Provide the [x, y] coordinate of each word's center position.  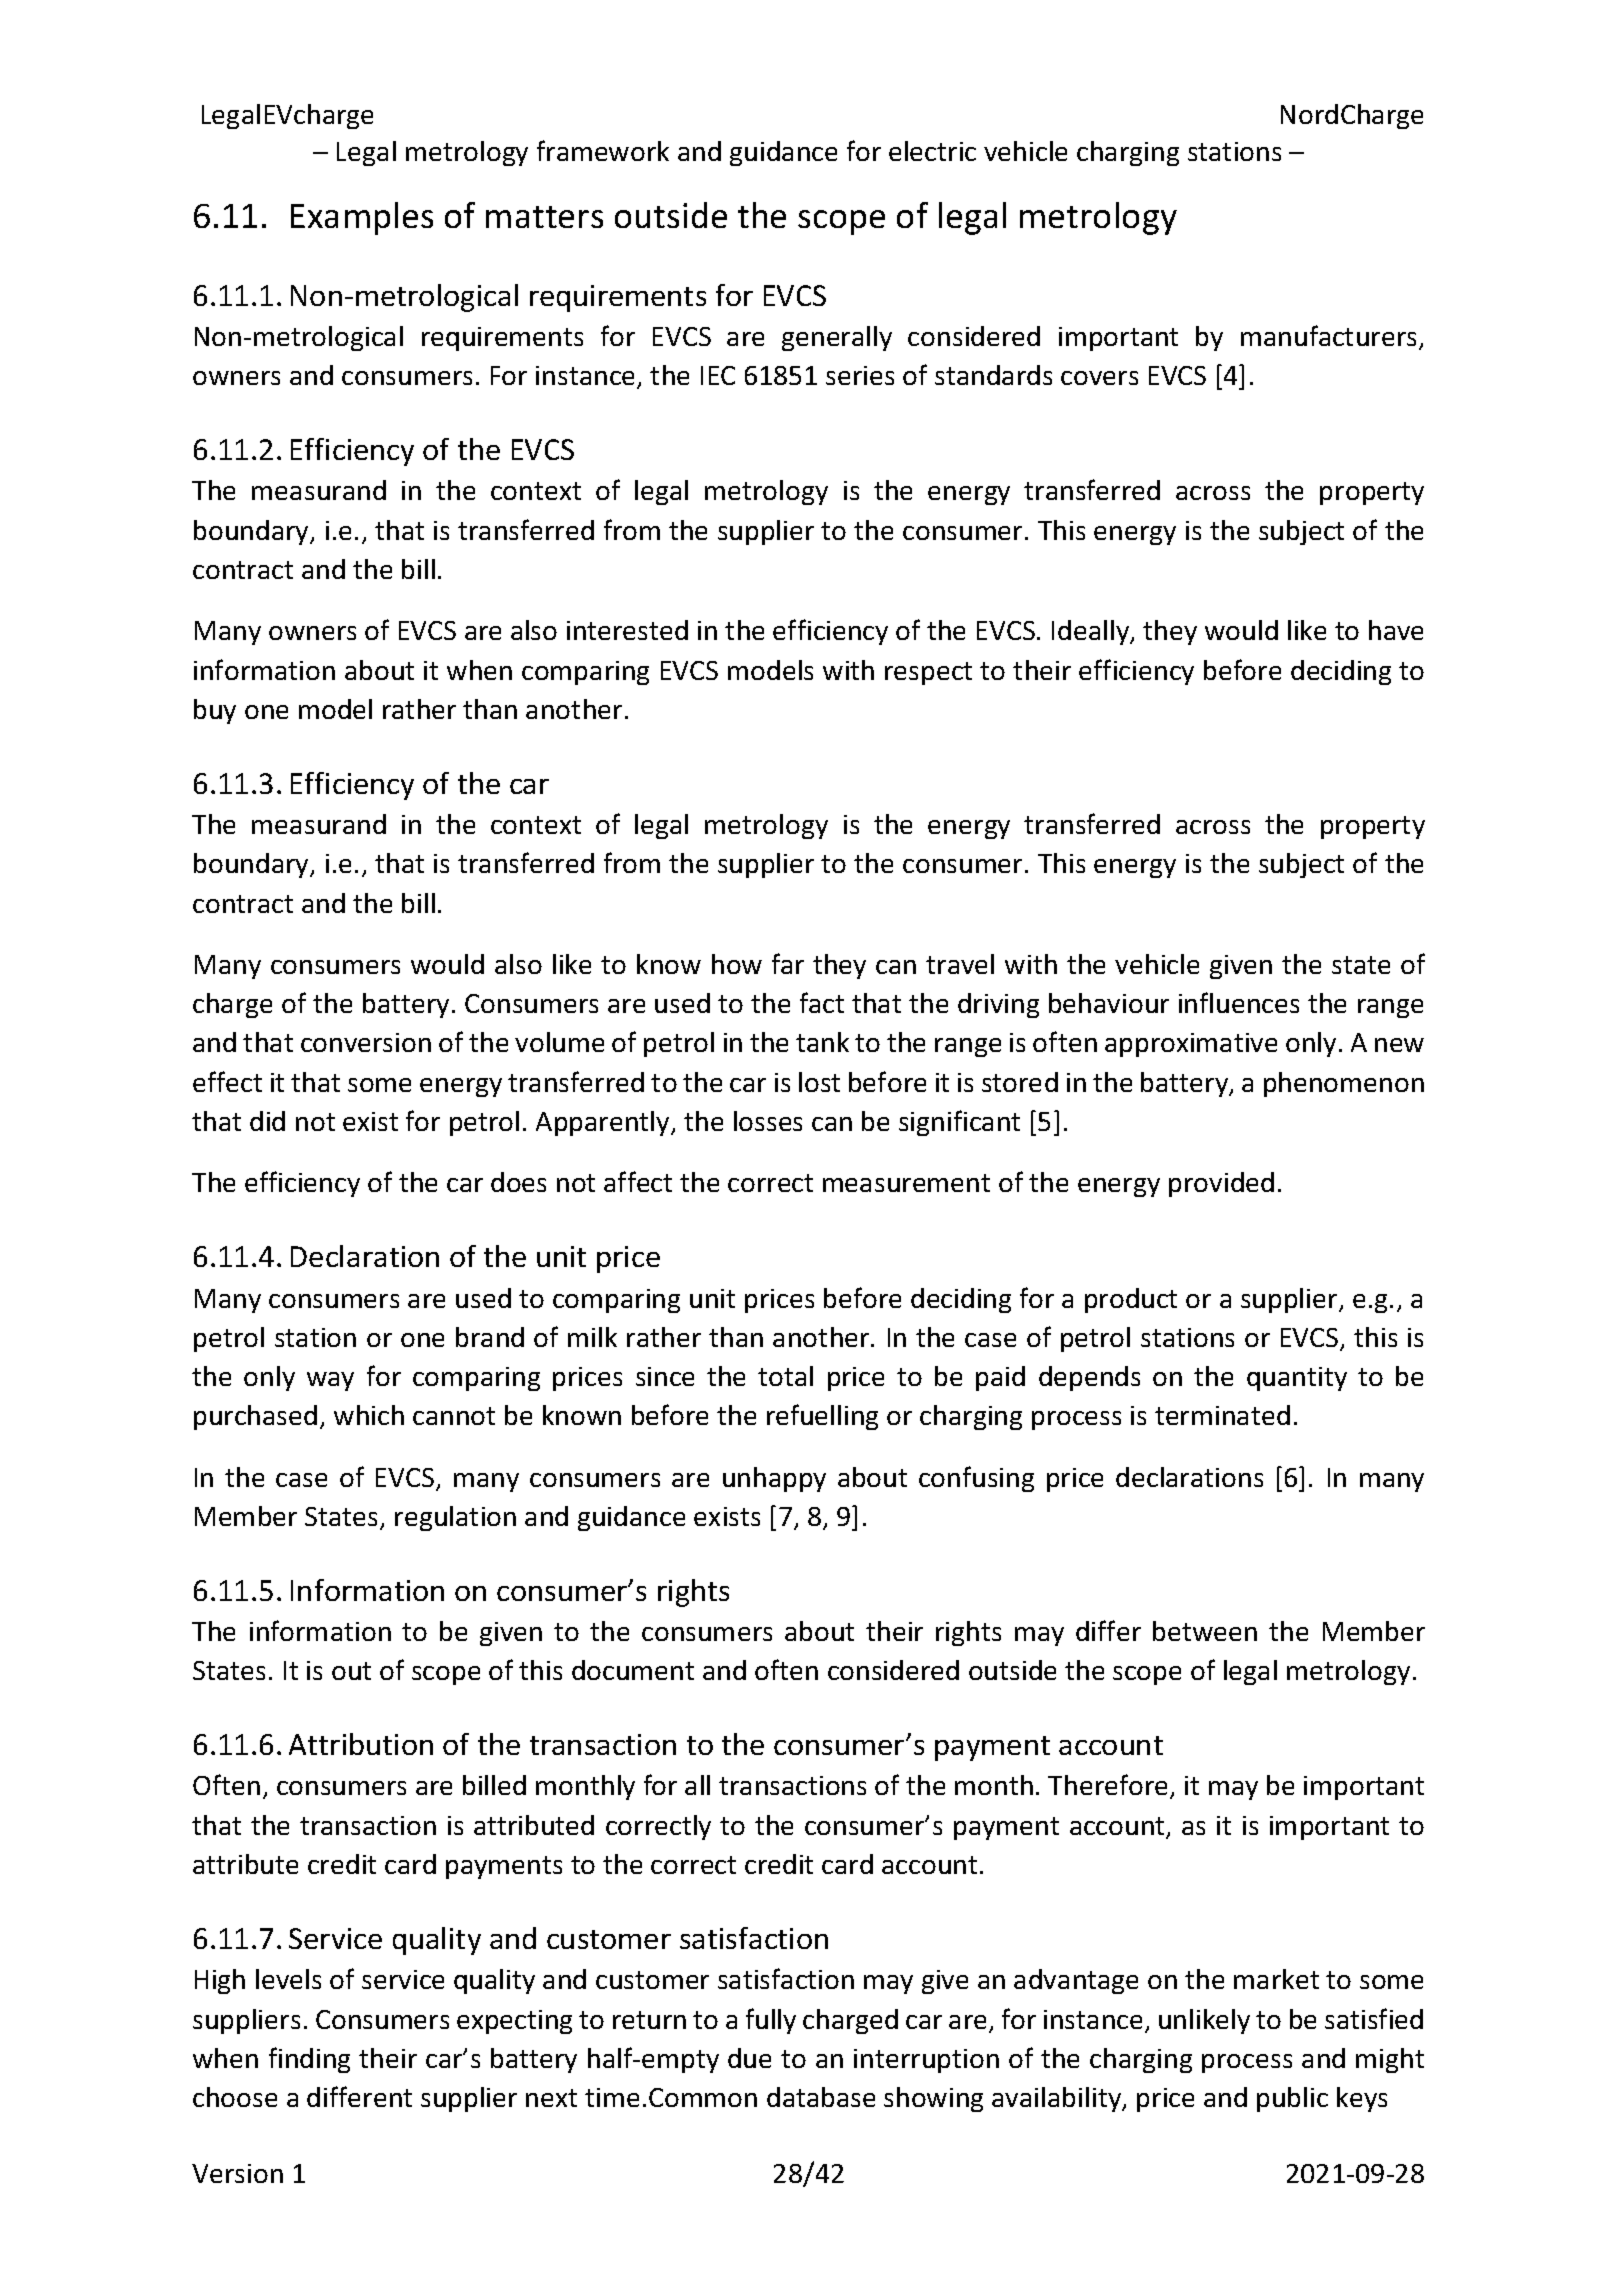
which [369, 1415]
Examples [362, 218]
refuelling [822, 1417]
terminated [1222, 1415]
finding [309, 2060]
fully [771, 2021]
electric [932, 151]
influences [1239, 1002]
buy [215, 711]
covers [1099, 378]
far [788, 963]
